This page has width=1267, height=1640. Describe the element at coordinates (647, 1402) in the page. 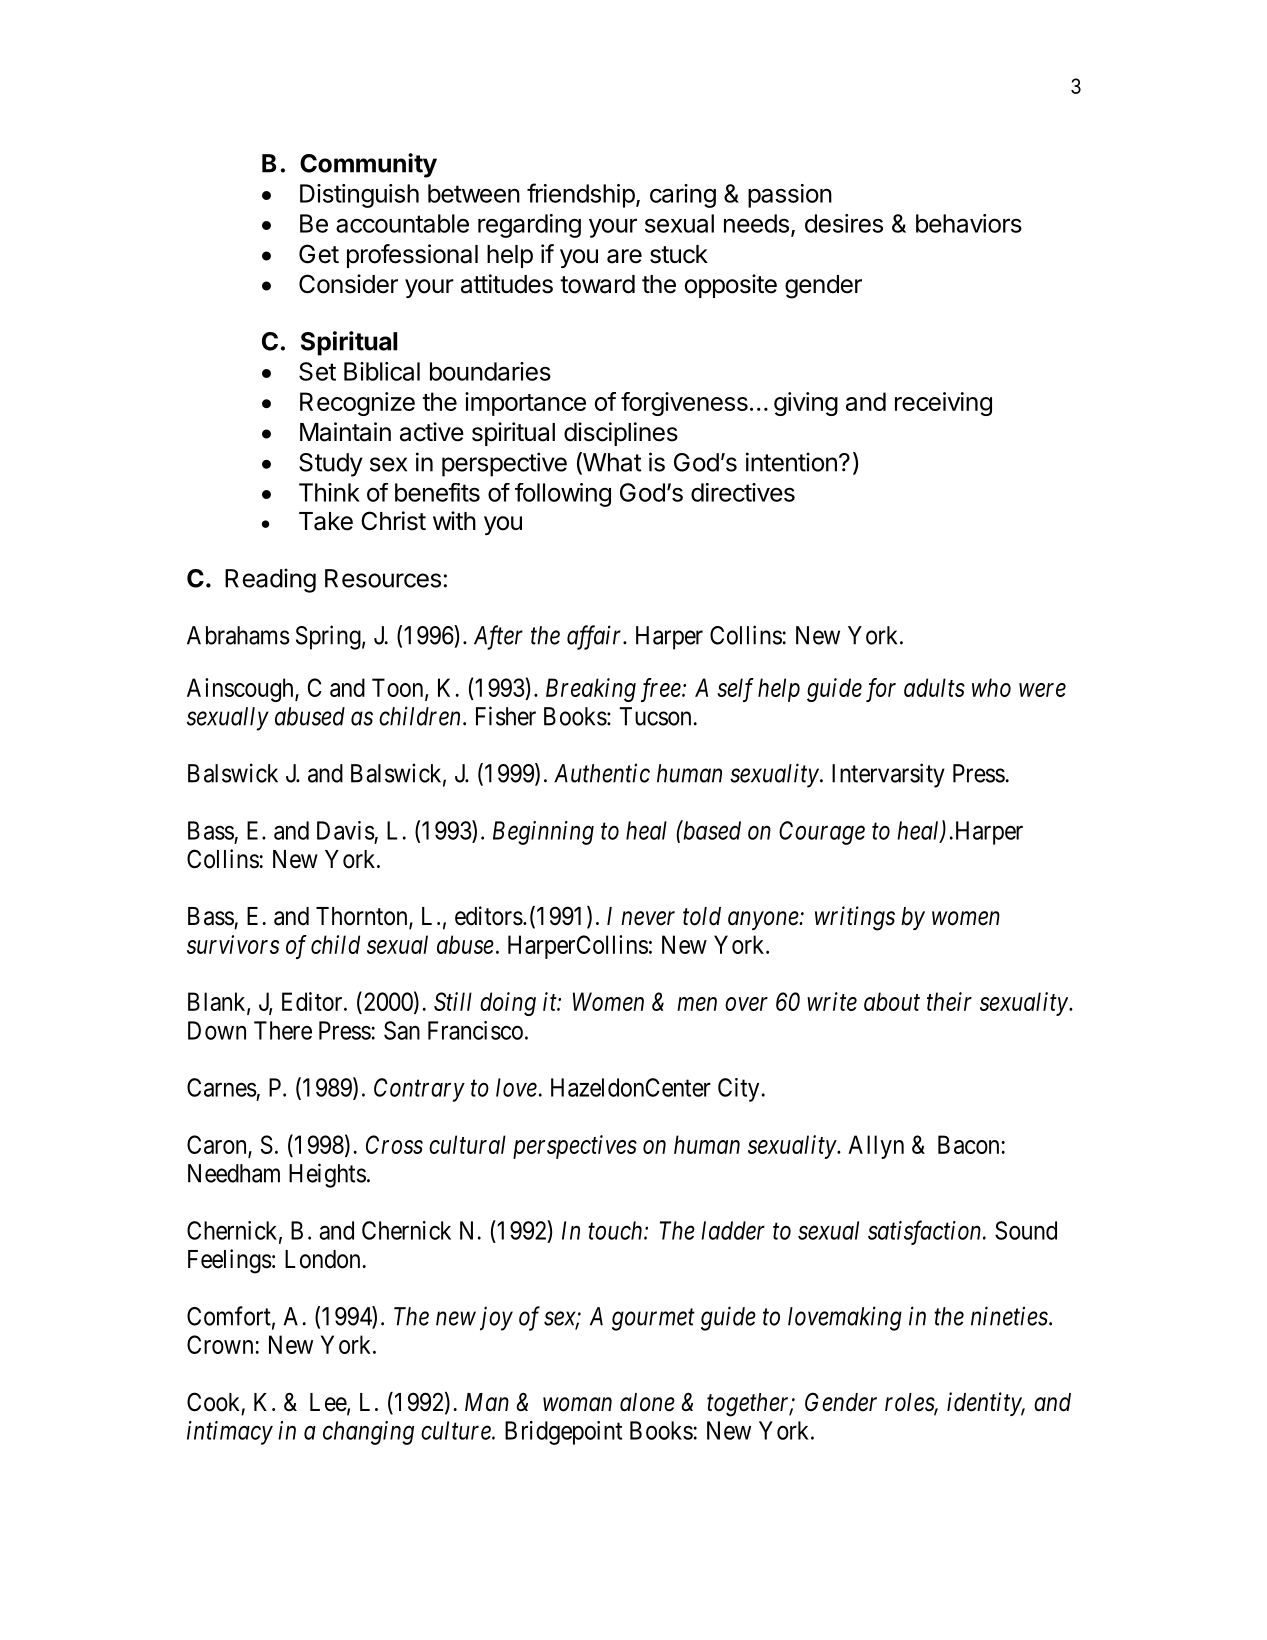

I see `alone` at that location.
